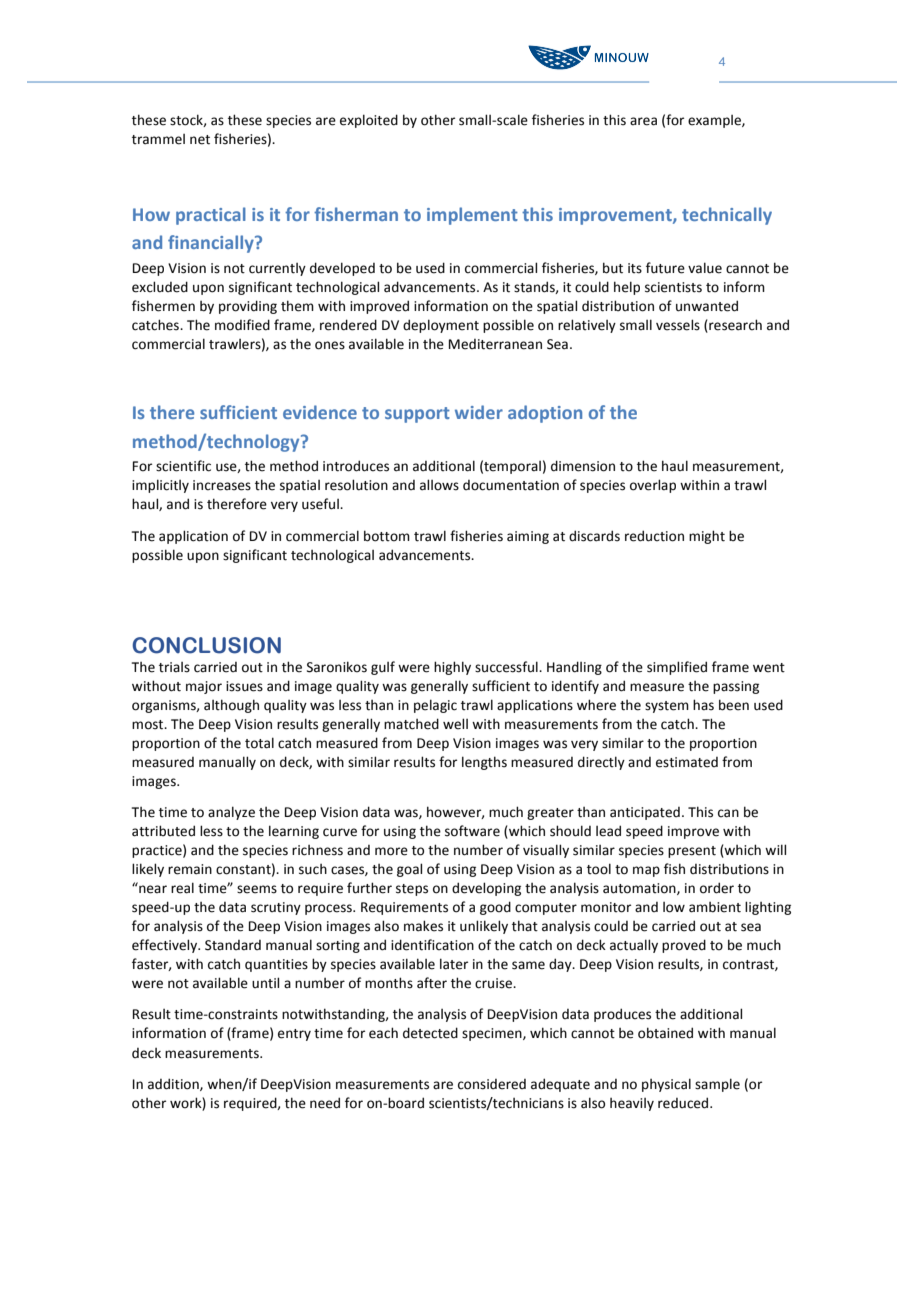 The image size is (924, 1308). Describe the element at coordinates (692, 852) in the screenshot. I see `present` at that location.
